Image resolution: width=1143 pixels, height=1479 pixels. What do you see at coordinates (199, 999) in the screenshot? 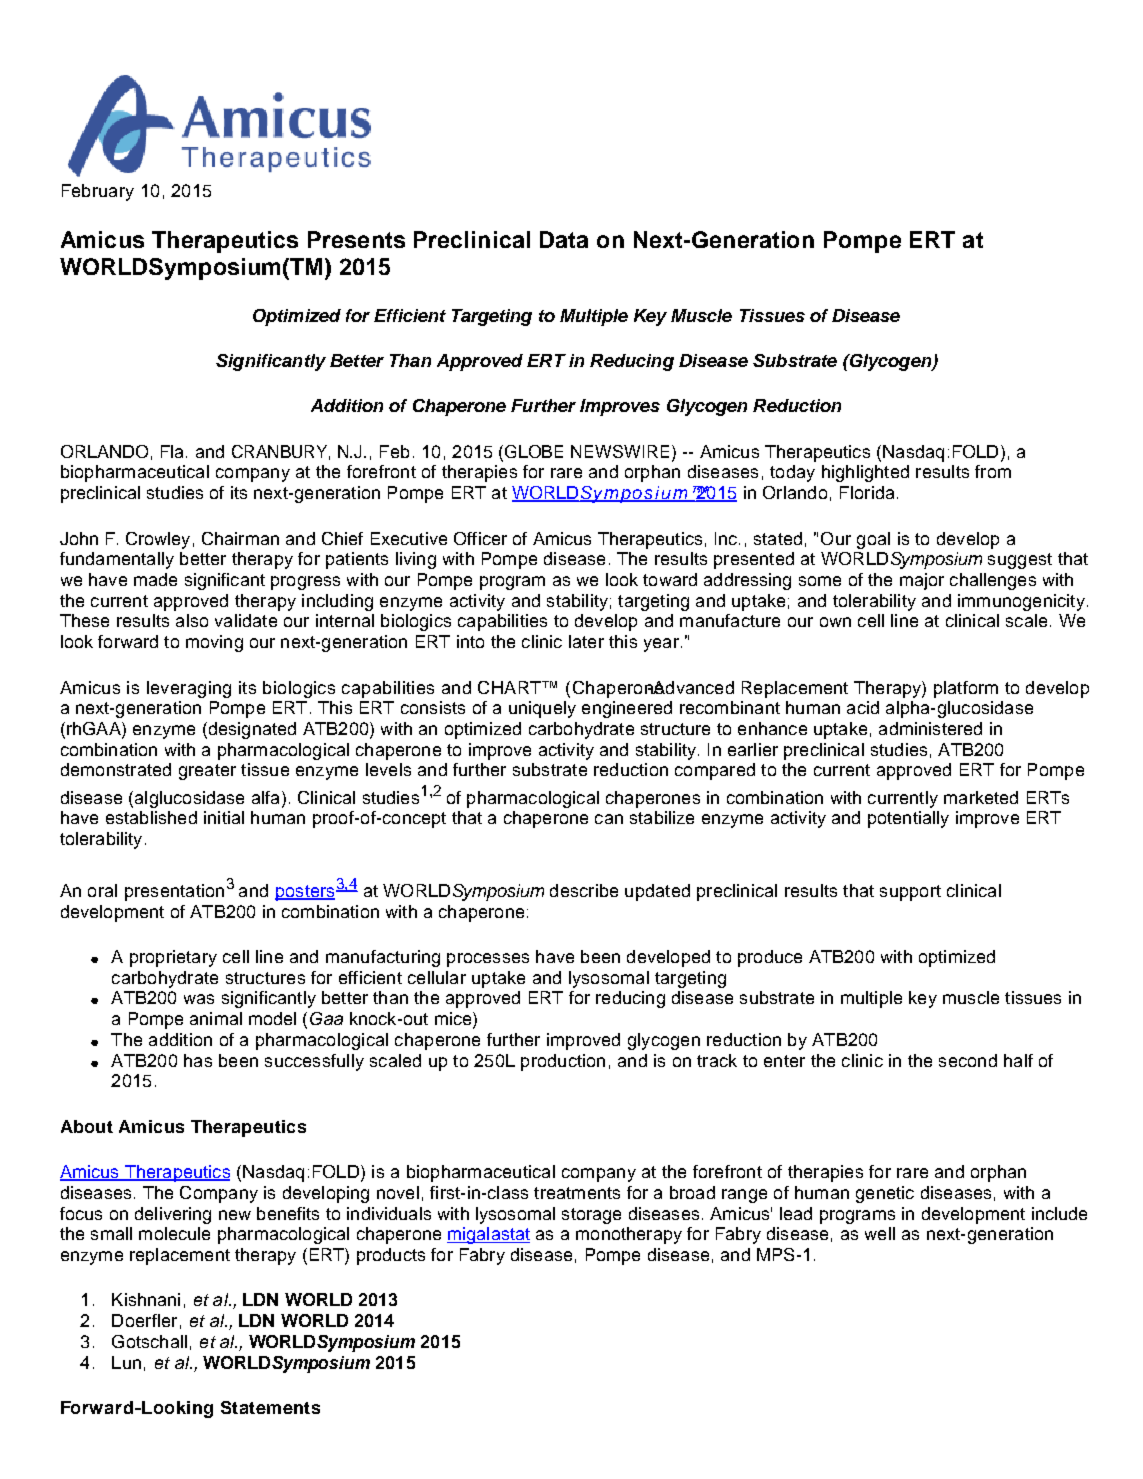
I see `was` at bounding box center [199, 999].
